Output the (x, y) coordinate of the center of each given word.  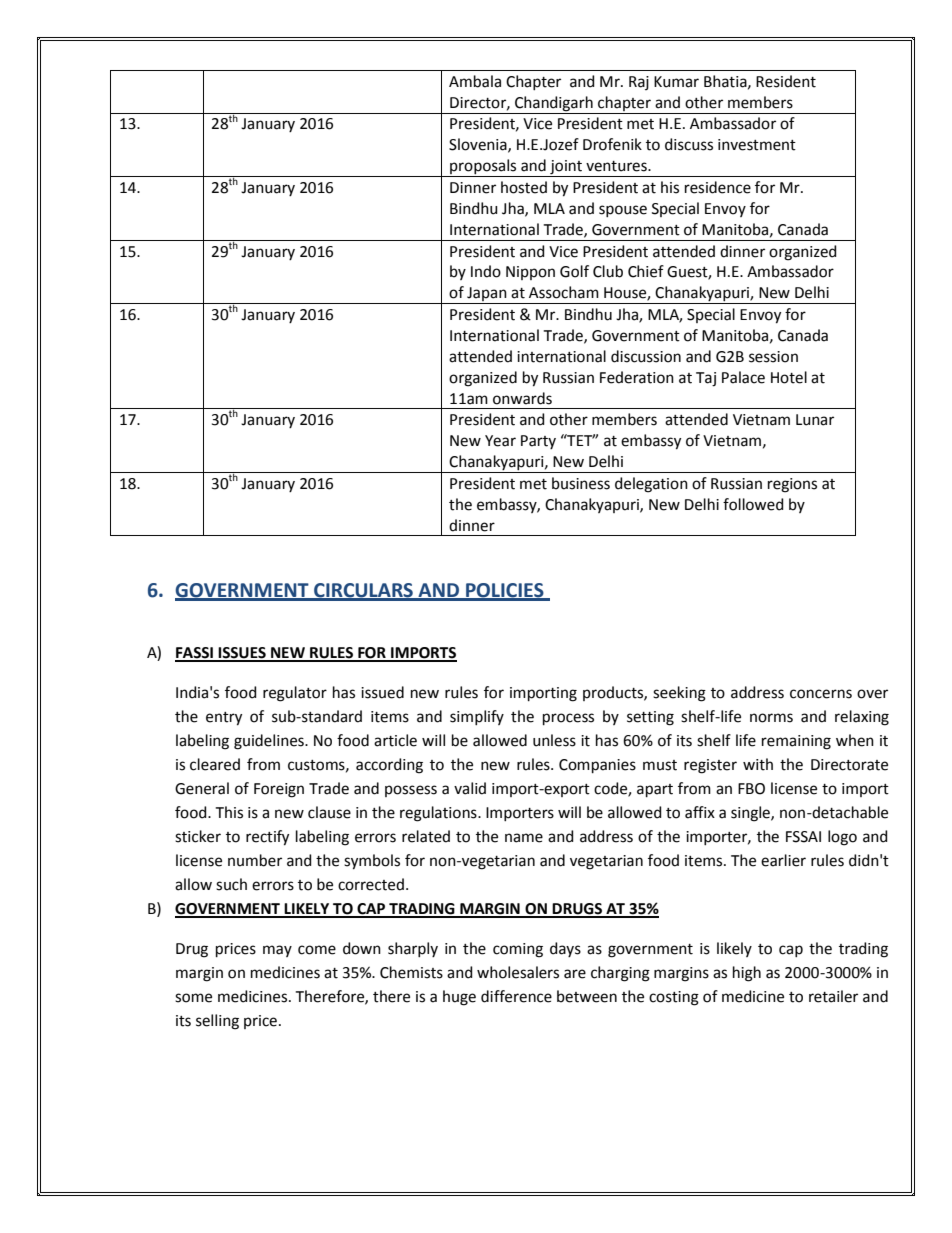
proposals (483, 168)
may (277, 951)
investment (757, 145)
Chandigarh (554, 104)
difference (516, 996)
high (747, 974)
